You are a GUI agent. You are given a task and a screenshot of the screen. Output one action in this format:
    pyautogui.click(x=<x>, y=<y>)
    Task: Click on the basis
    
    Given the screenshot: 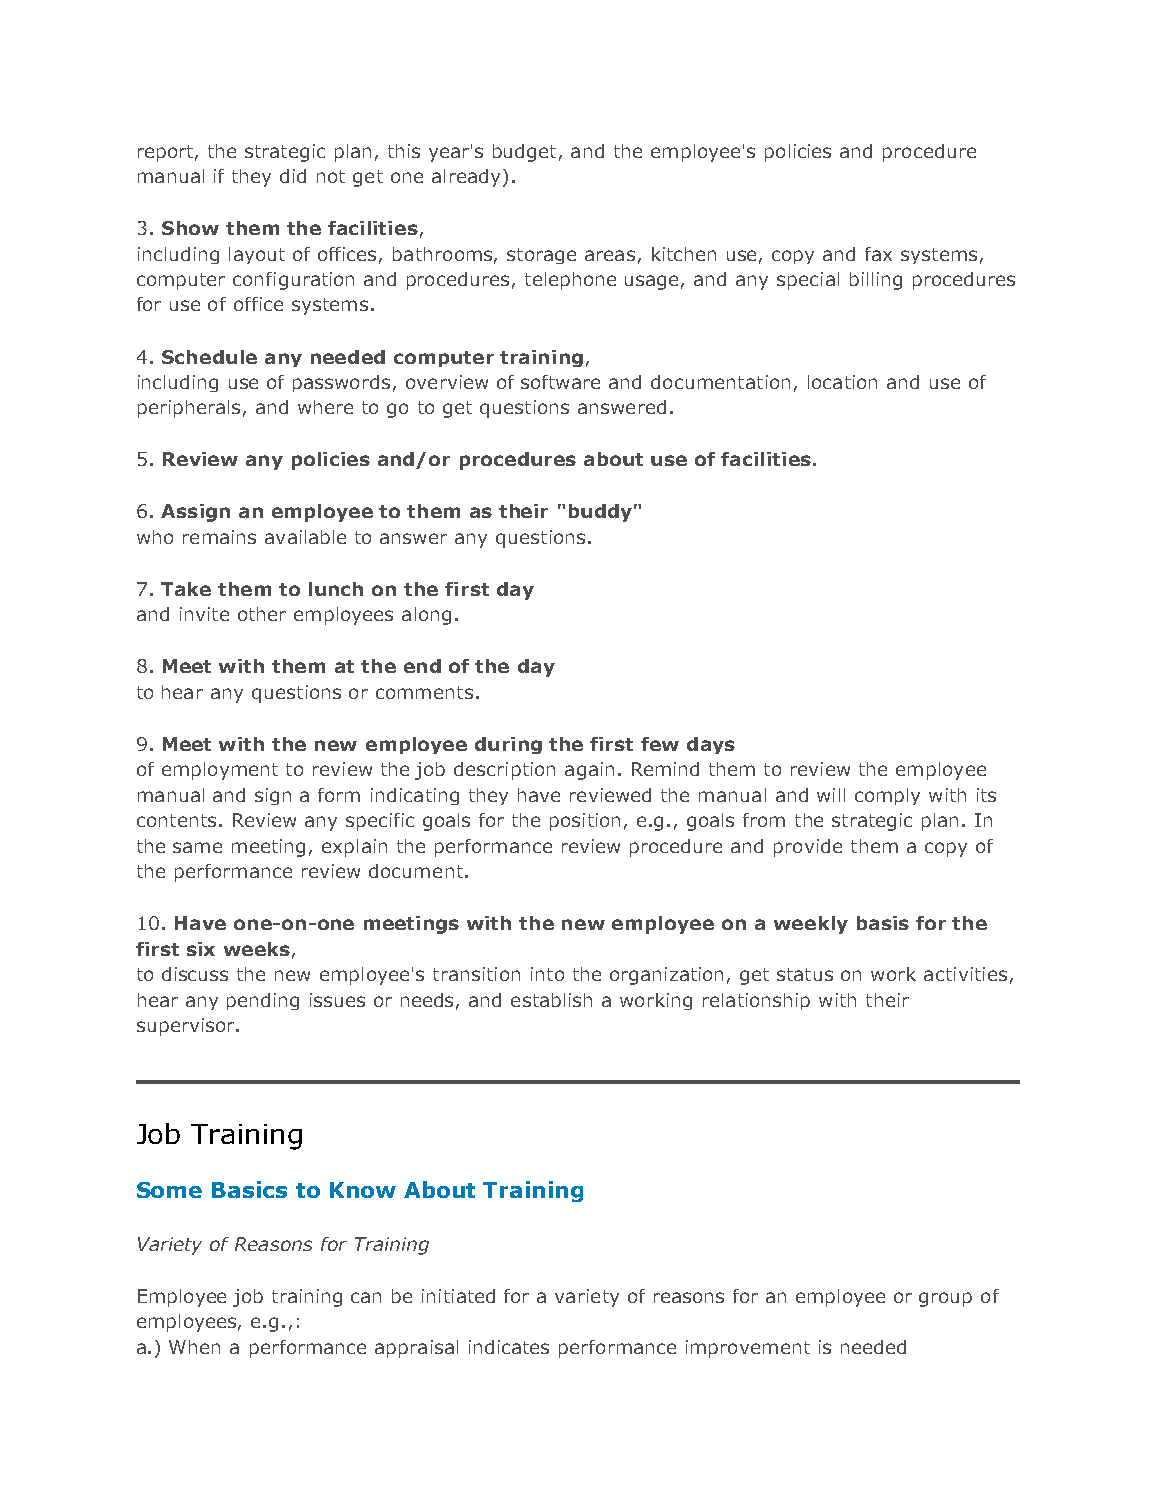 What is the action you would take?
    pyautogui.click(x=883, y=923)
